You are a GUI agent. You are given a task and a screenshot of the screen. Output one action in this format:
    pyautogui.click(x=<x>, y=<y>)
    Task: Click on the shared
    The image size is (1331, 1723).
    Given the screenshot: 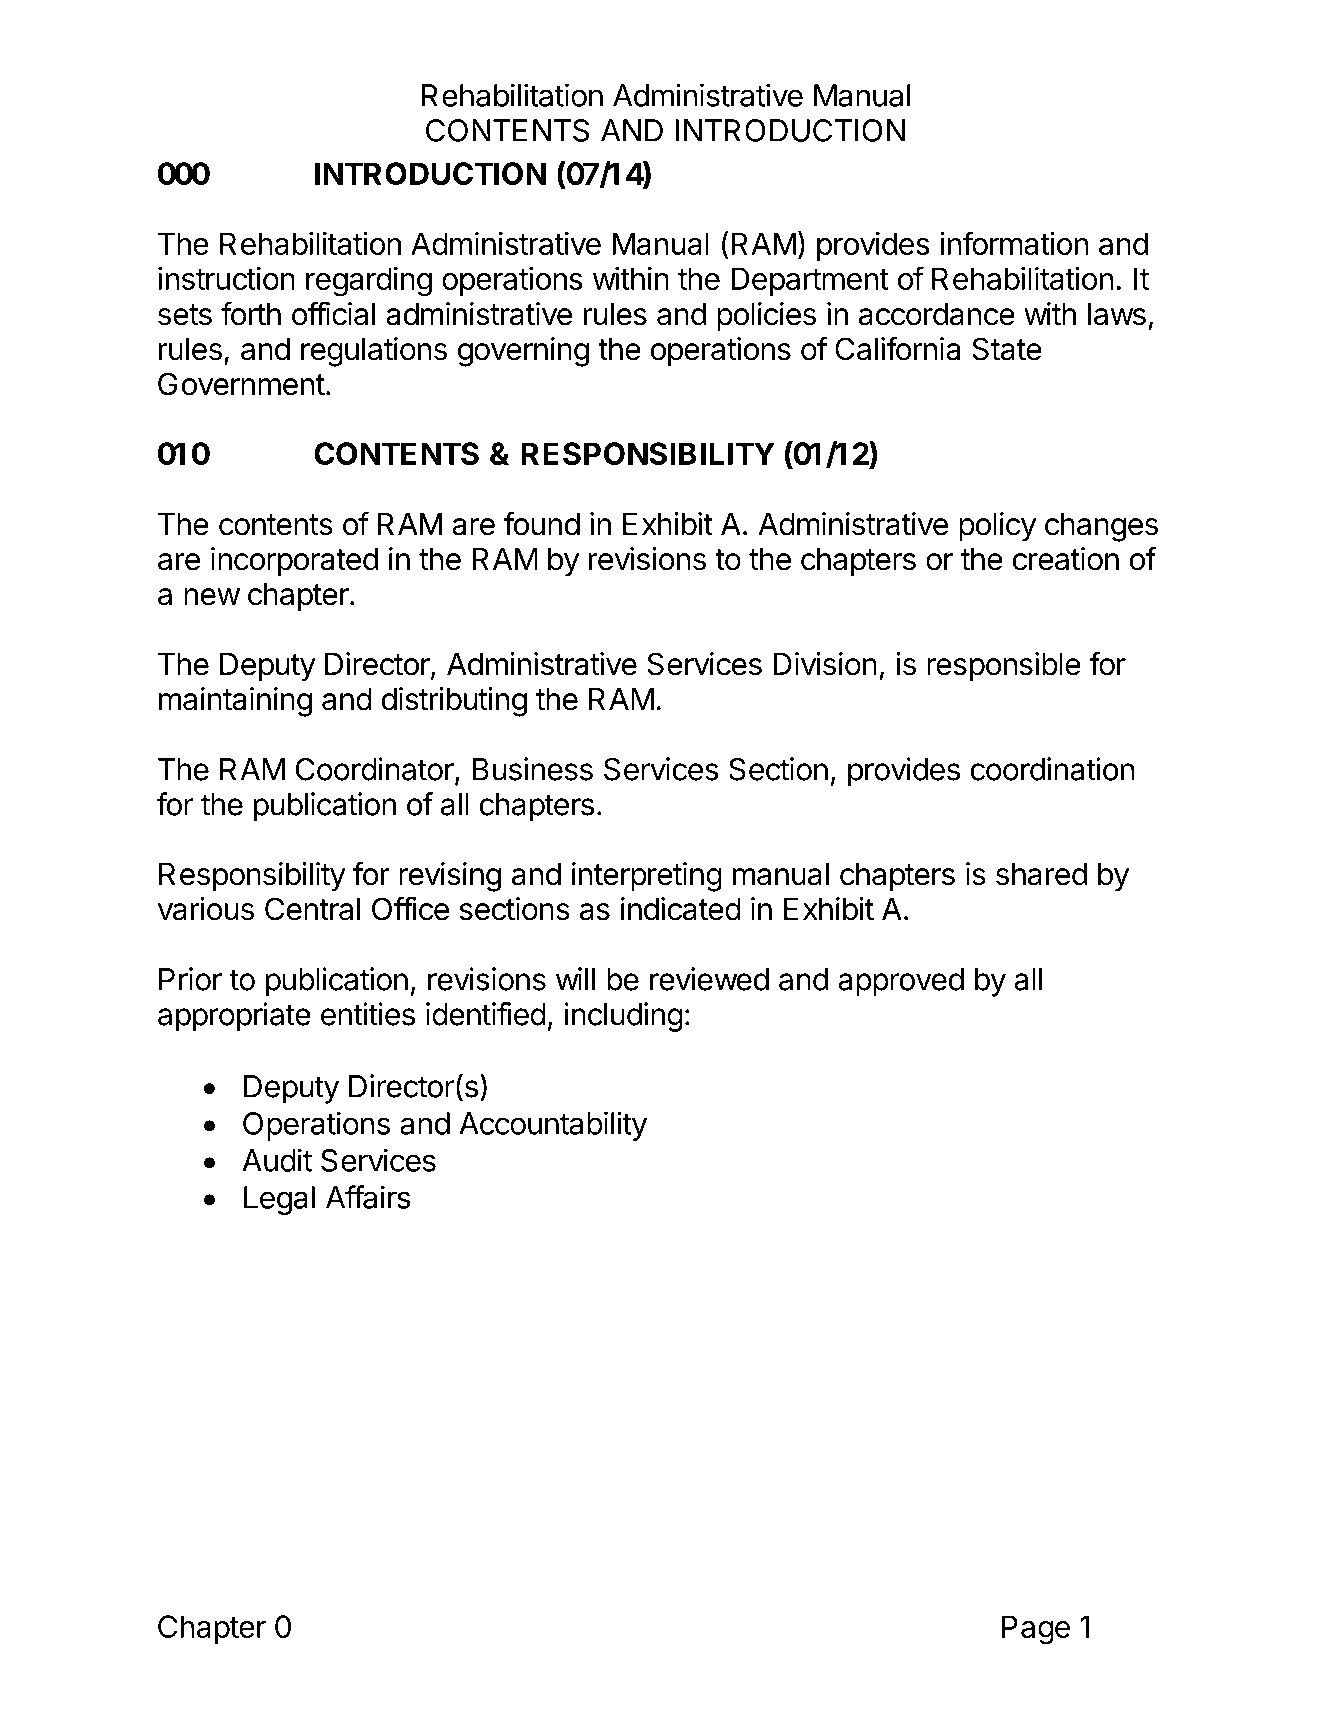 What is the action you would take?
    pyautogui.click(x=1041, y=874)
